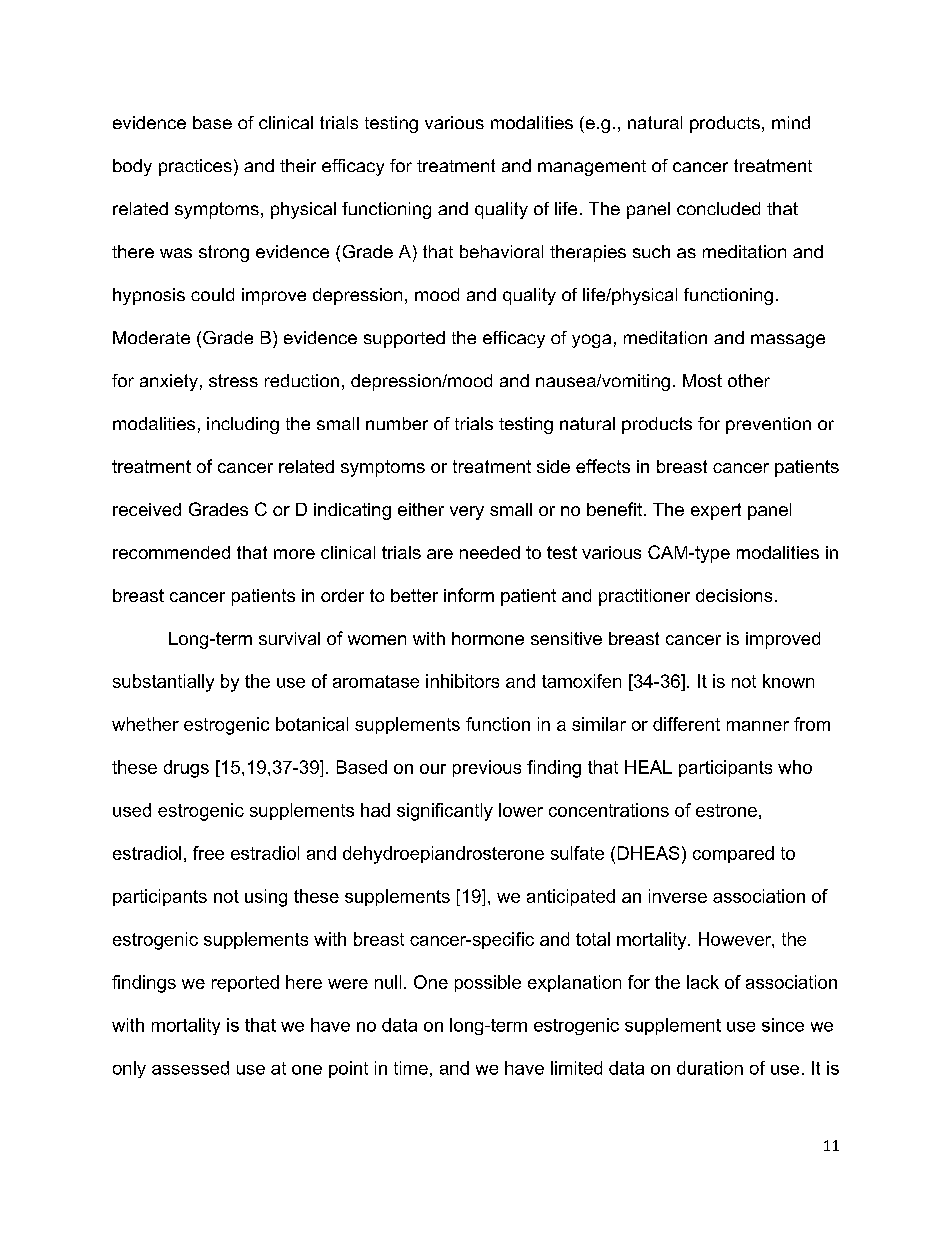  I want to click on inform, so click(469, 595).
